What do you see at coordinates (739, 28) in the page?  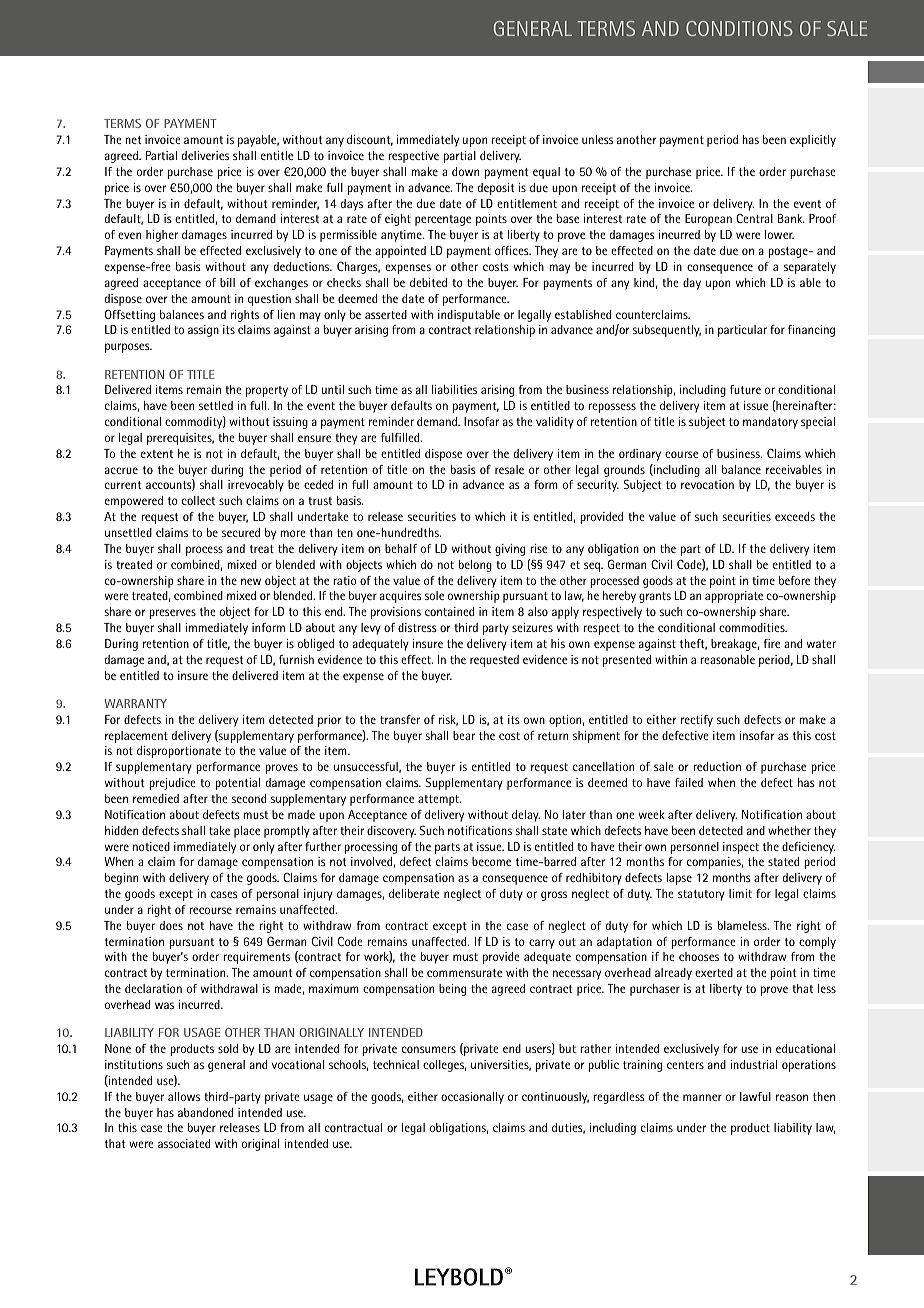 I see `CONDITIONS` at bounding box center [739, 28].
